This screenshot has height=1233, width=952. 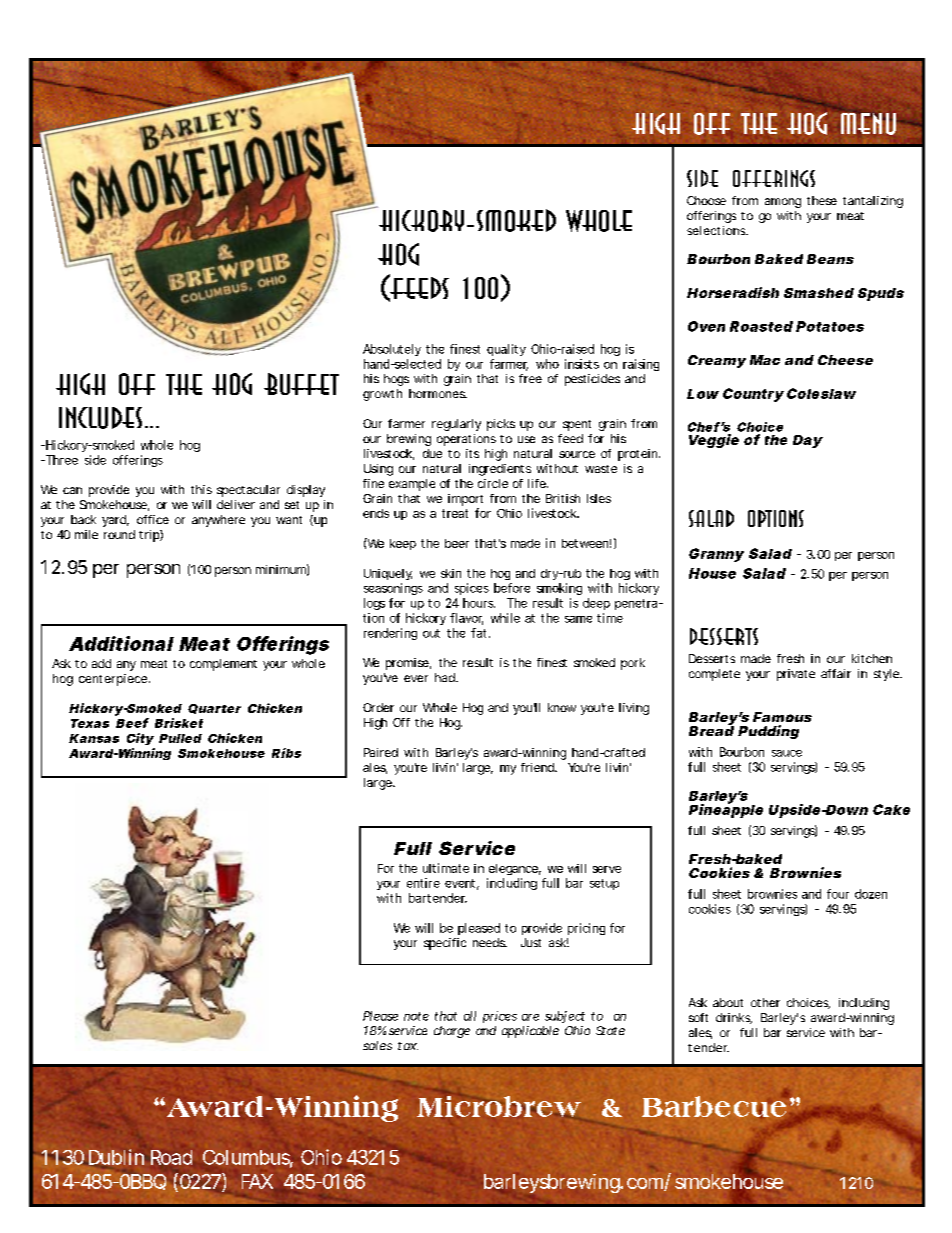 I want to click on flavor, so click(x=466, y=619).
